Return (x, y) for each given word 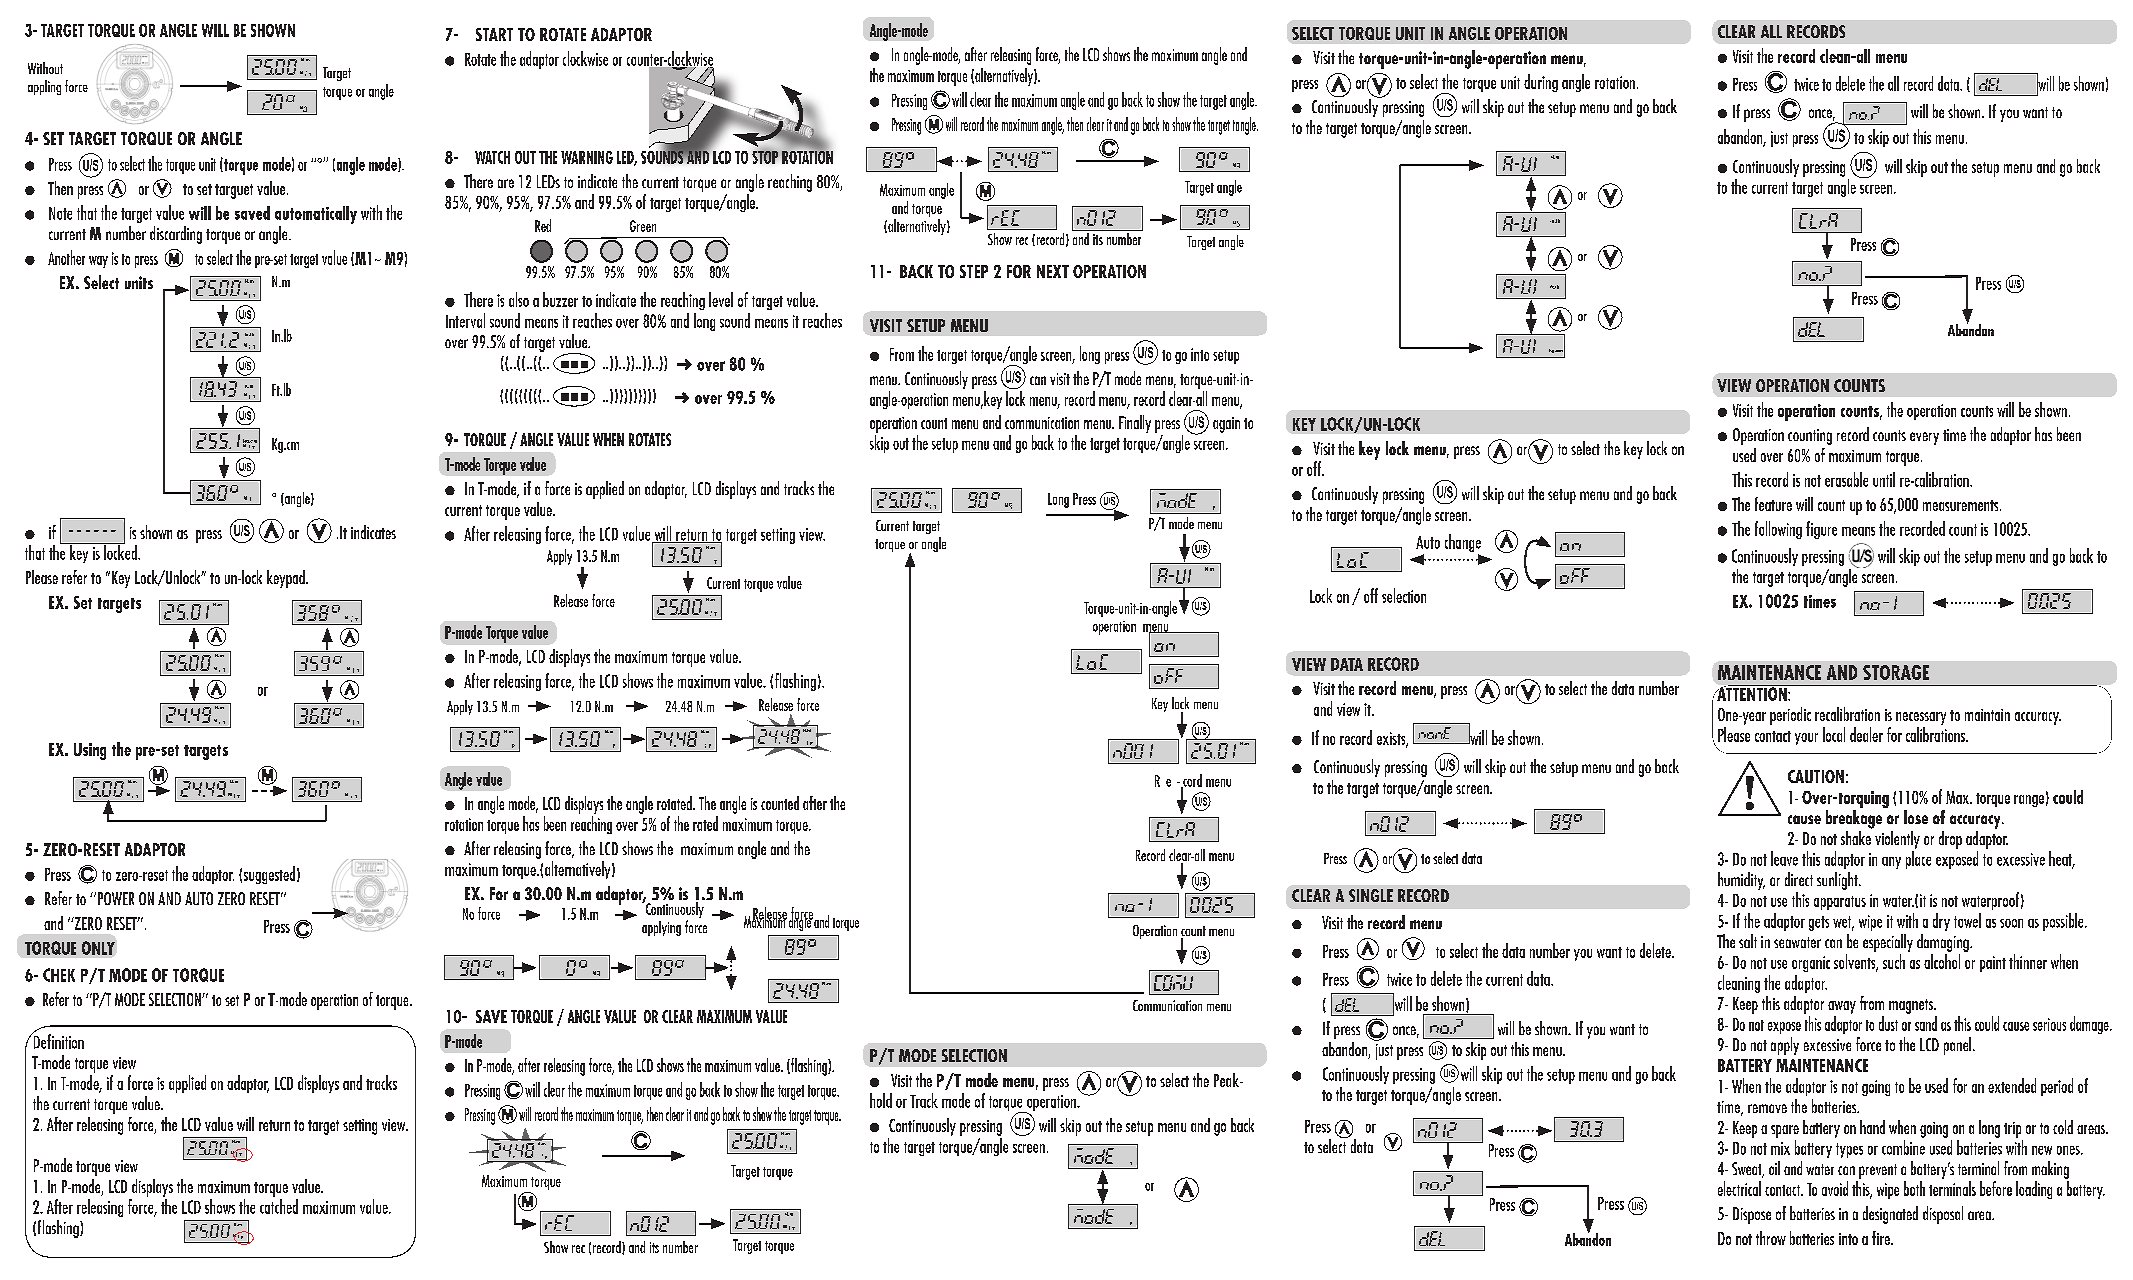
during (1541, 83)
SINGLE (1371, 895)
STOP (766, 156)
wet (1843, 923)
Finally (1135, 424)
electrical (1739, 1188)
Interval (465, 320)
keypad (287, 579)
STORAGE (1896, 672)
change (1463, 544)
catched (279, 1206)
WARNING (587, 157)
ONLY (98, 948)
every (1924, 438)
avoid (1835, 1188)
